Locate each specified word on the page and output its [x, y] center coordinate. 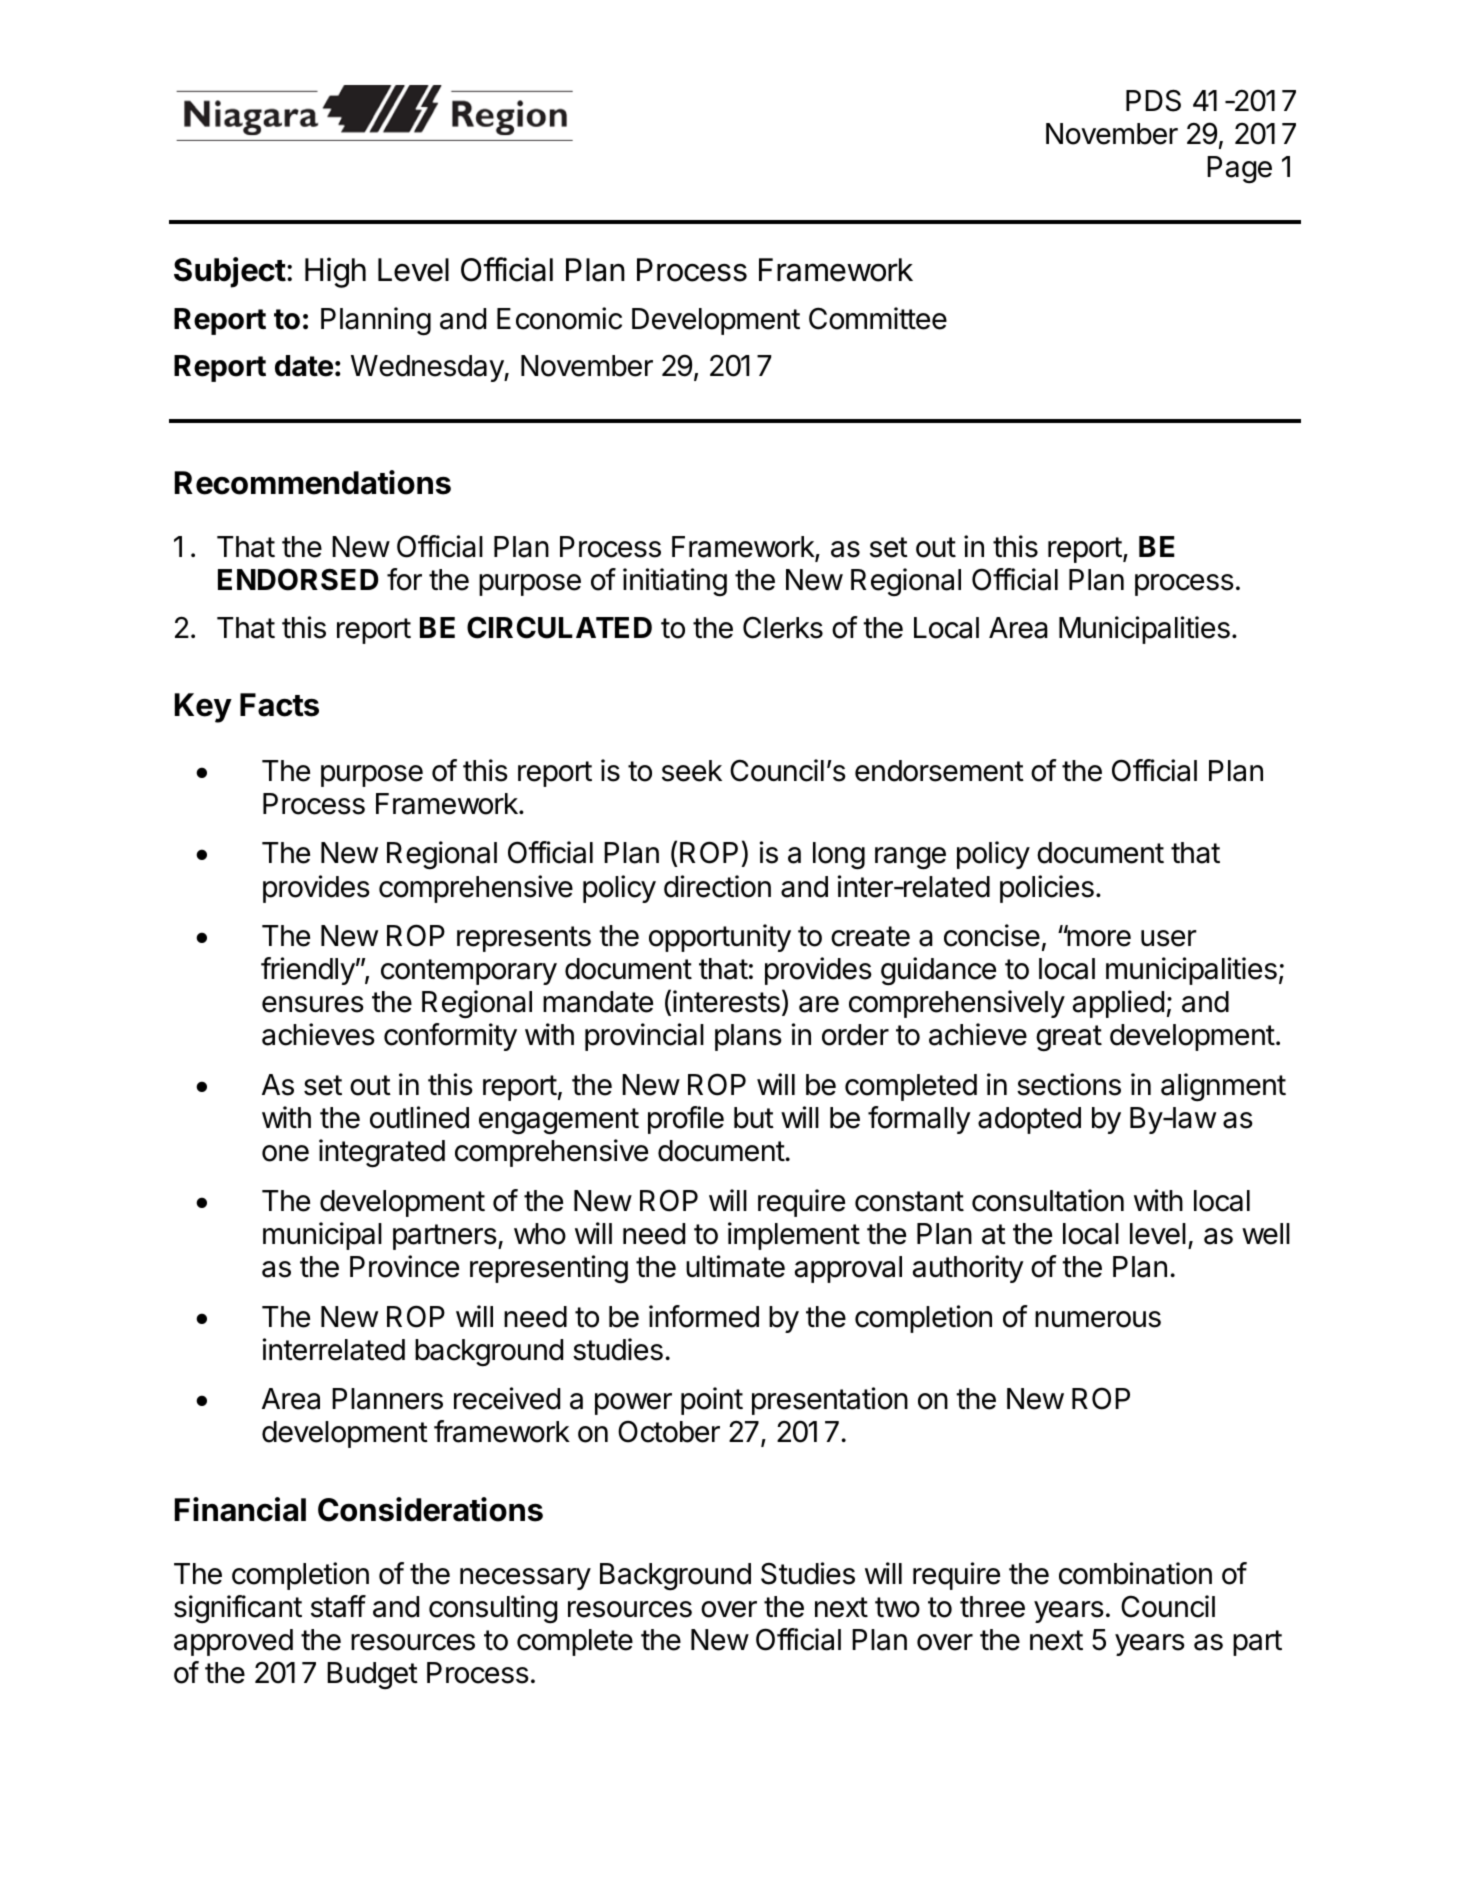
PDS [1153, 100]
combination [1135, 1573]
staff [338, 1606]
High [335, 272]
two [897, 1607]
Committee [878, 318]
